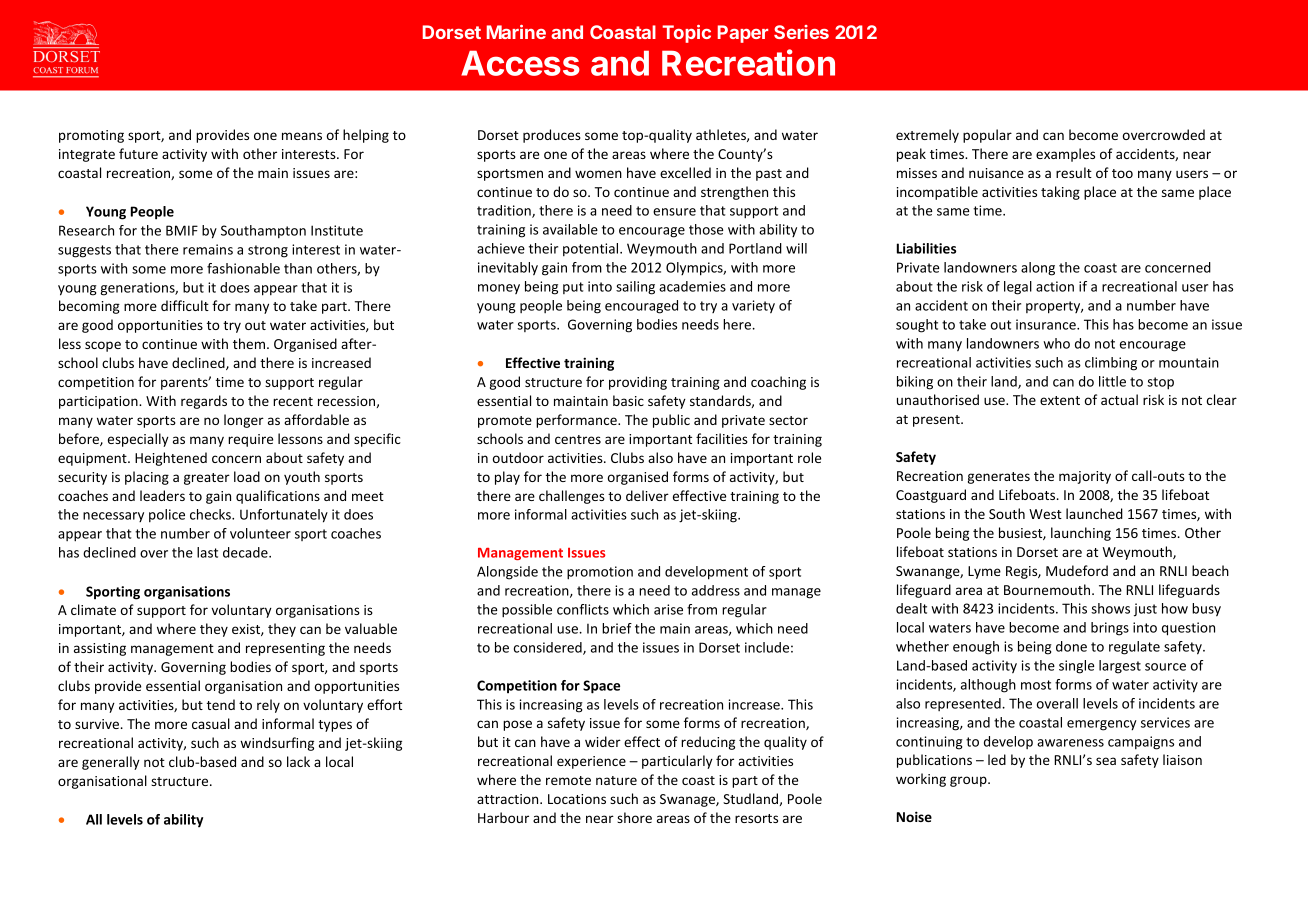 The image size is (1308, 924). I want to click on performance, so click(577, 421).
